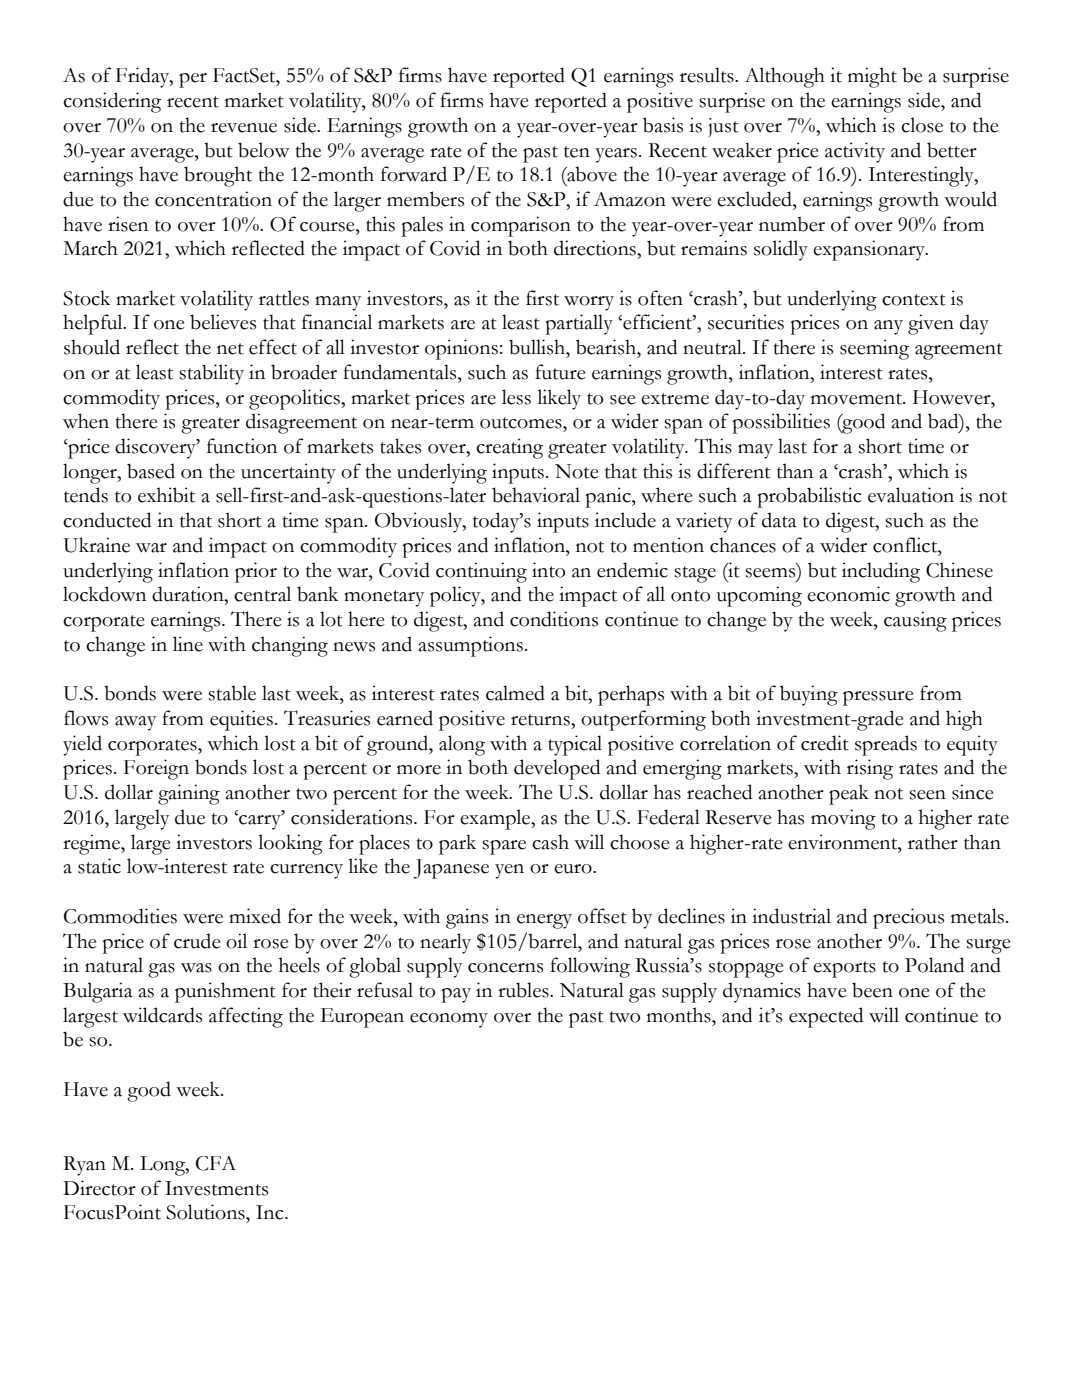  What do you see at coordinates (216, 1163) in the page?
I see `CFA` at bounding box center [216, 1163].
